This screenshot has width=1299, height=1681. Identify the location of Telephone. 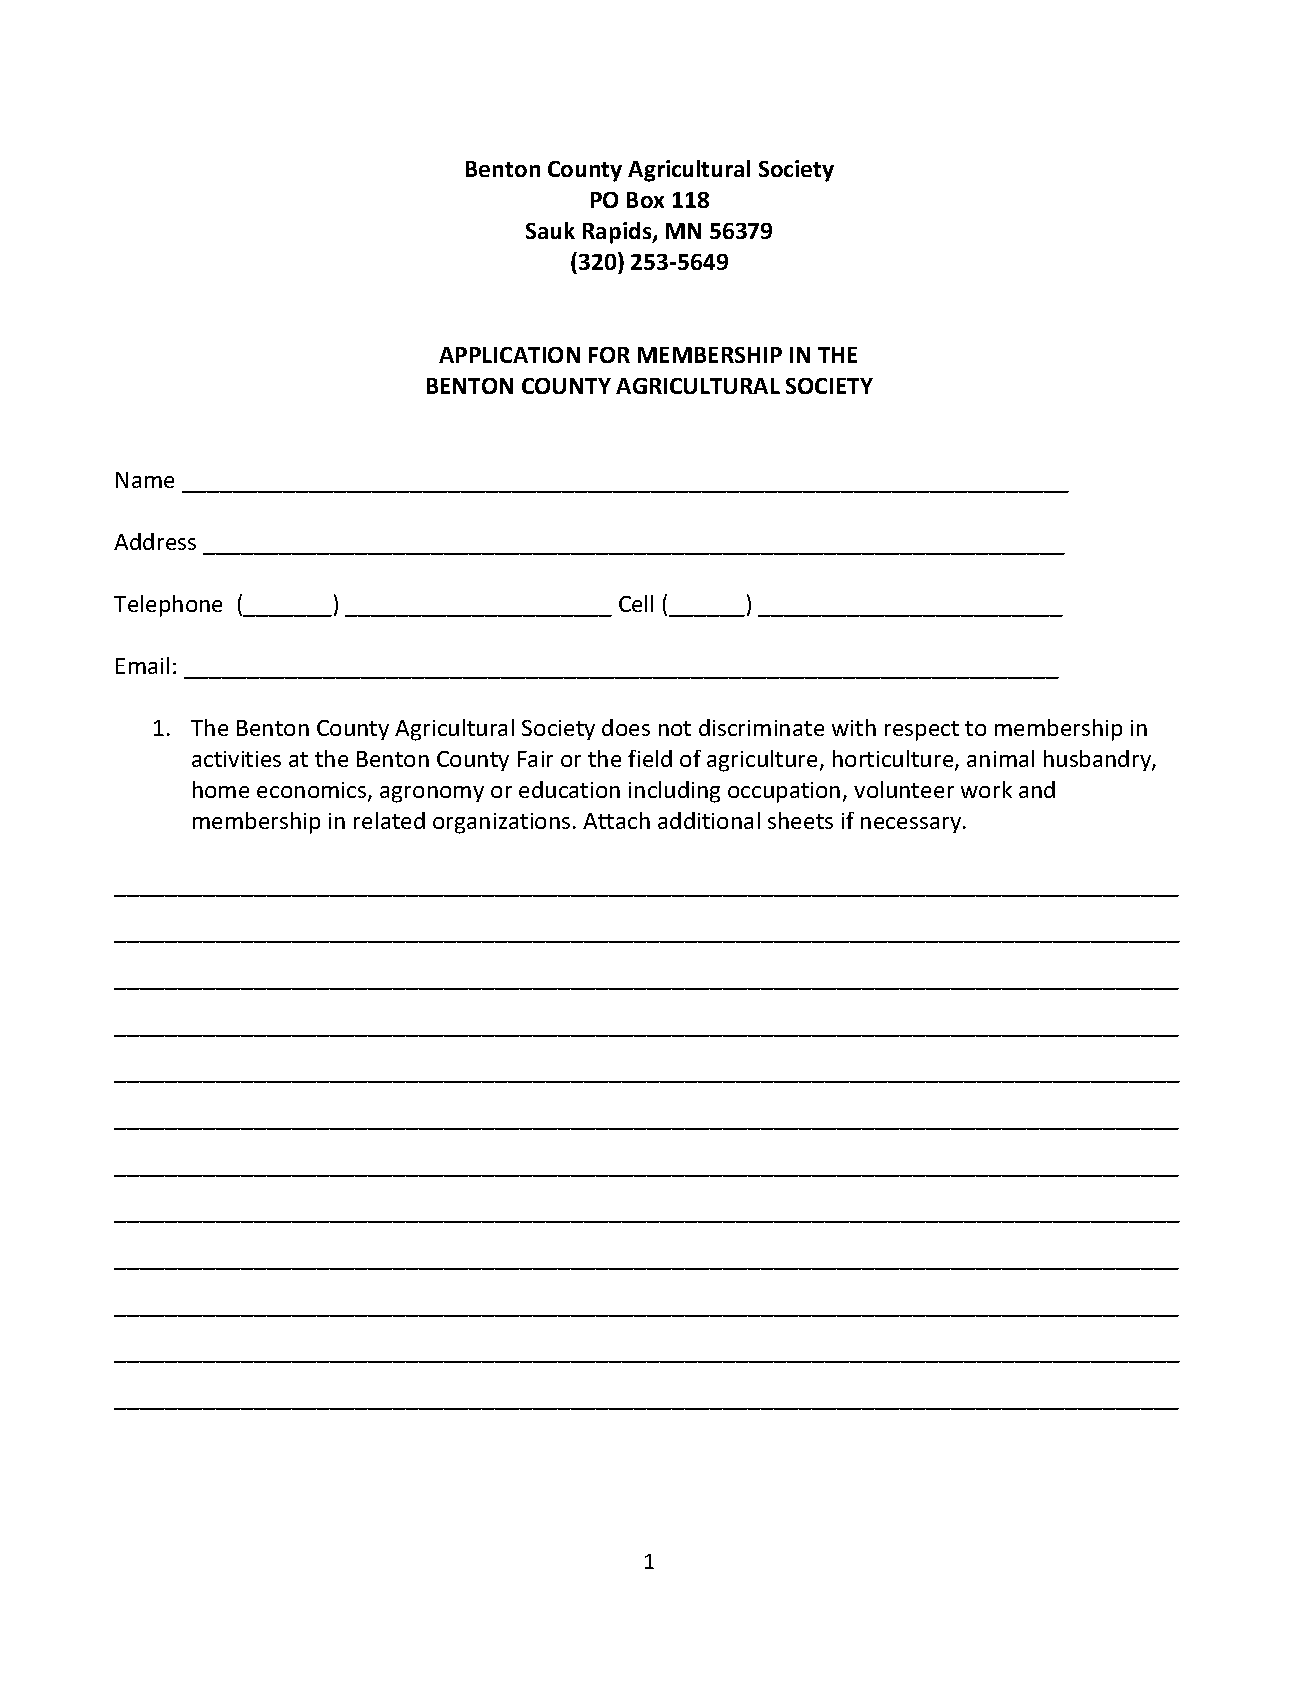
(168, 606).
